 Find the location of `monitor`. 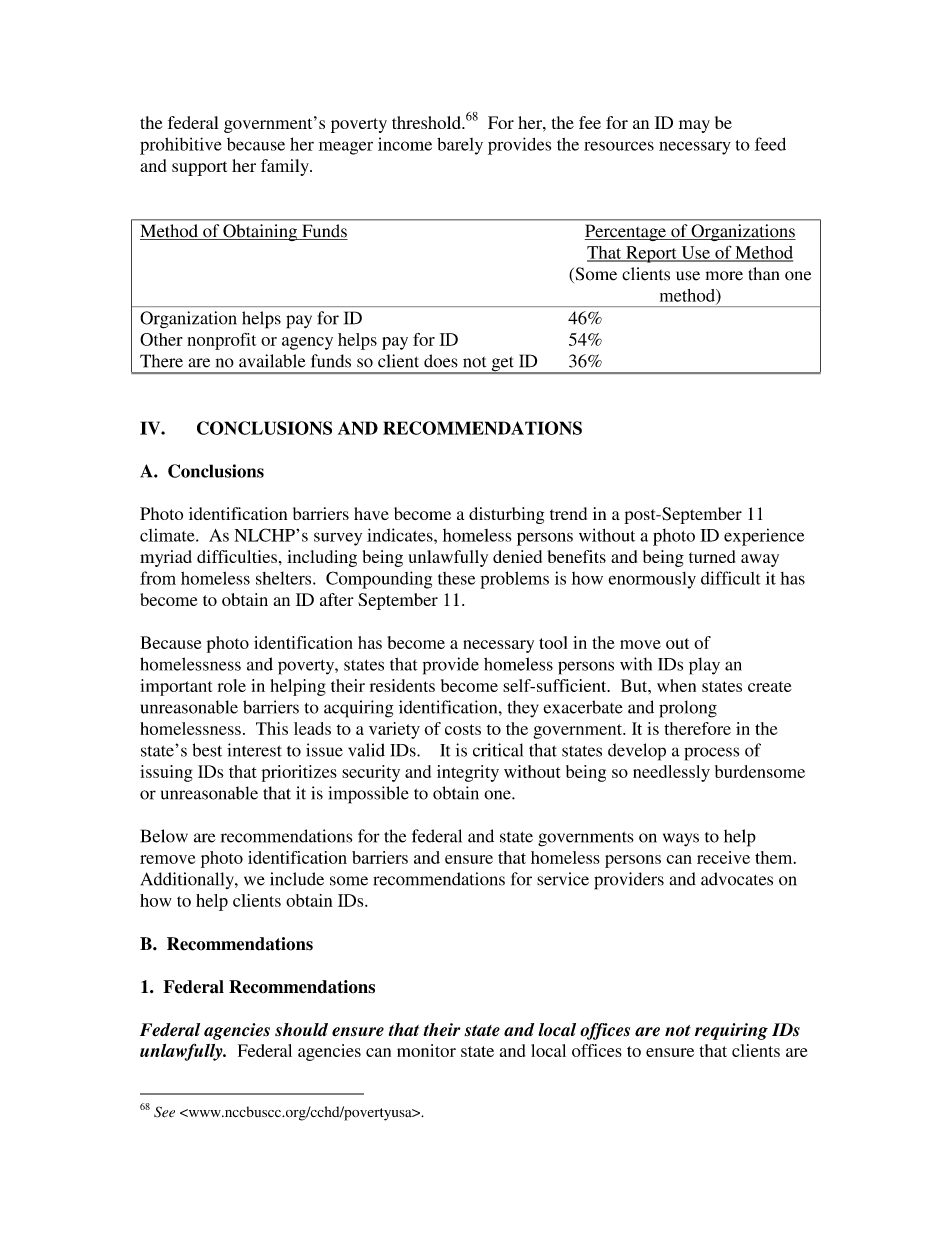

monitor is located at coordinates (426, 1050).
